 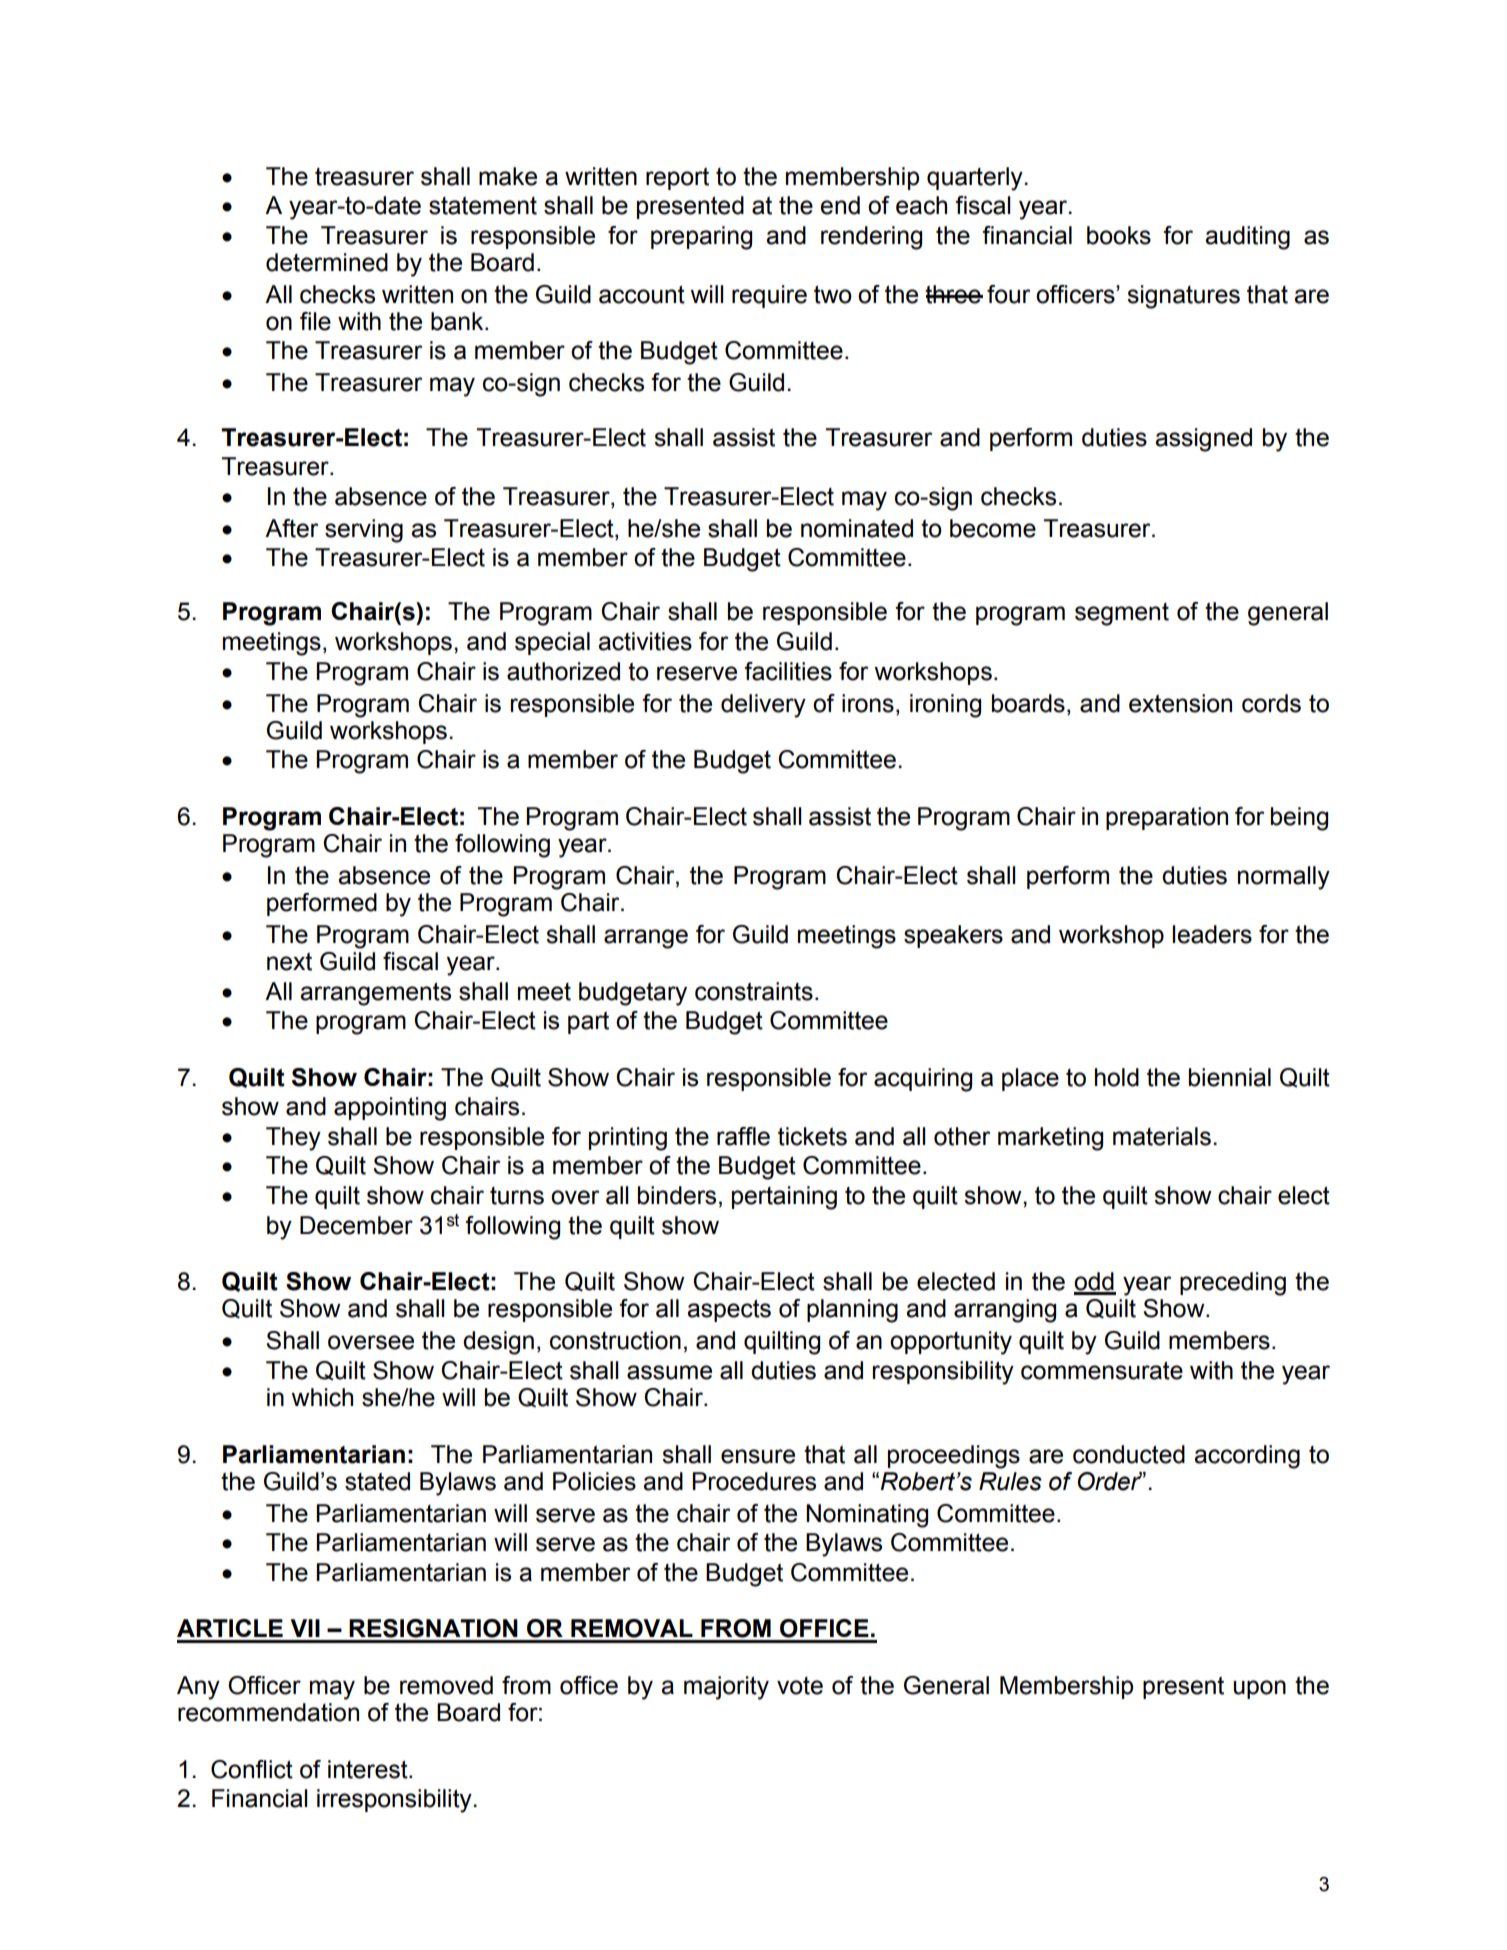 I want to click on determined, so click(x=327, y=262).
